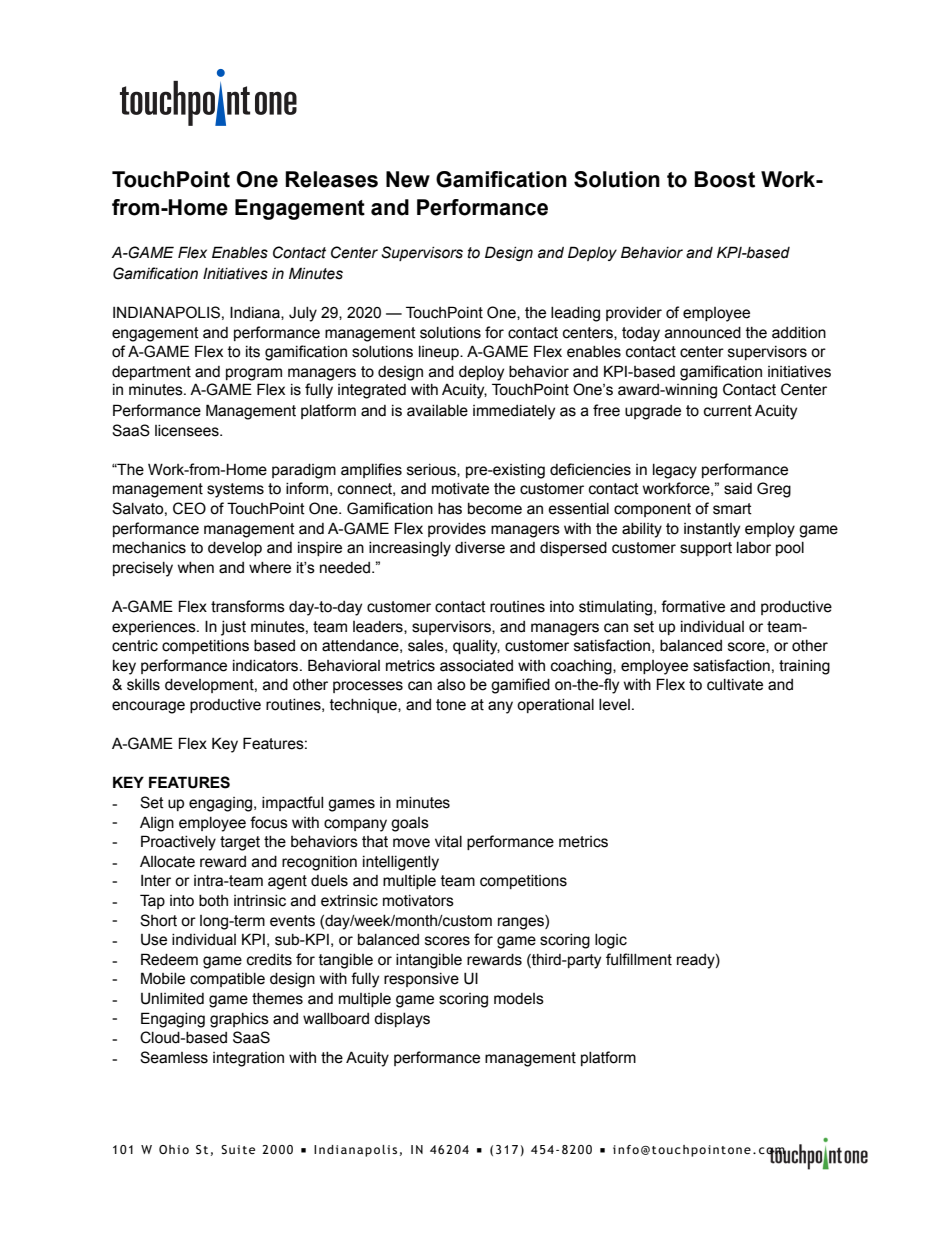 This image has height=1233, width=952. I want to click on fulfillment, so click(639, 959).
